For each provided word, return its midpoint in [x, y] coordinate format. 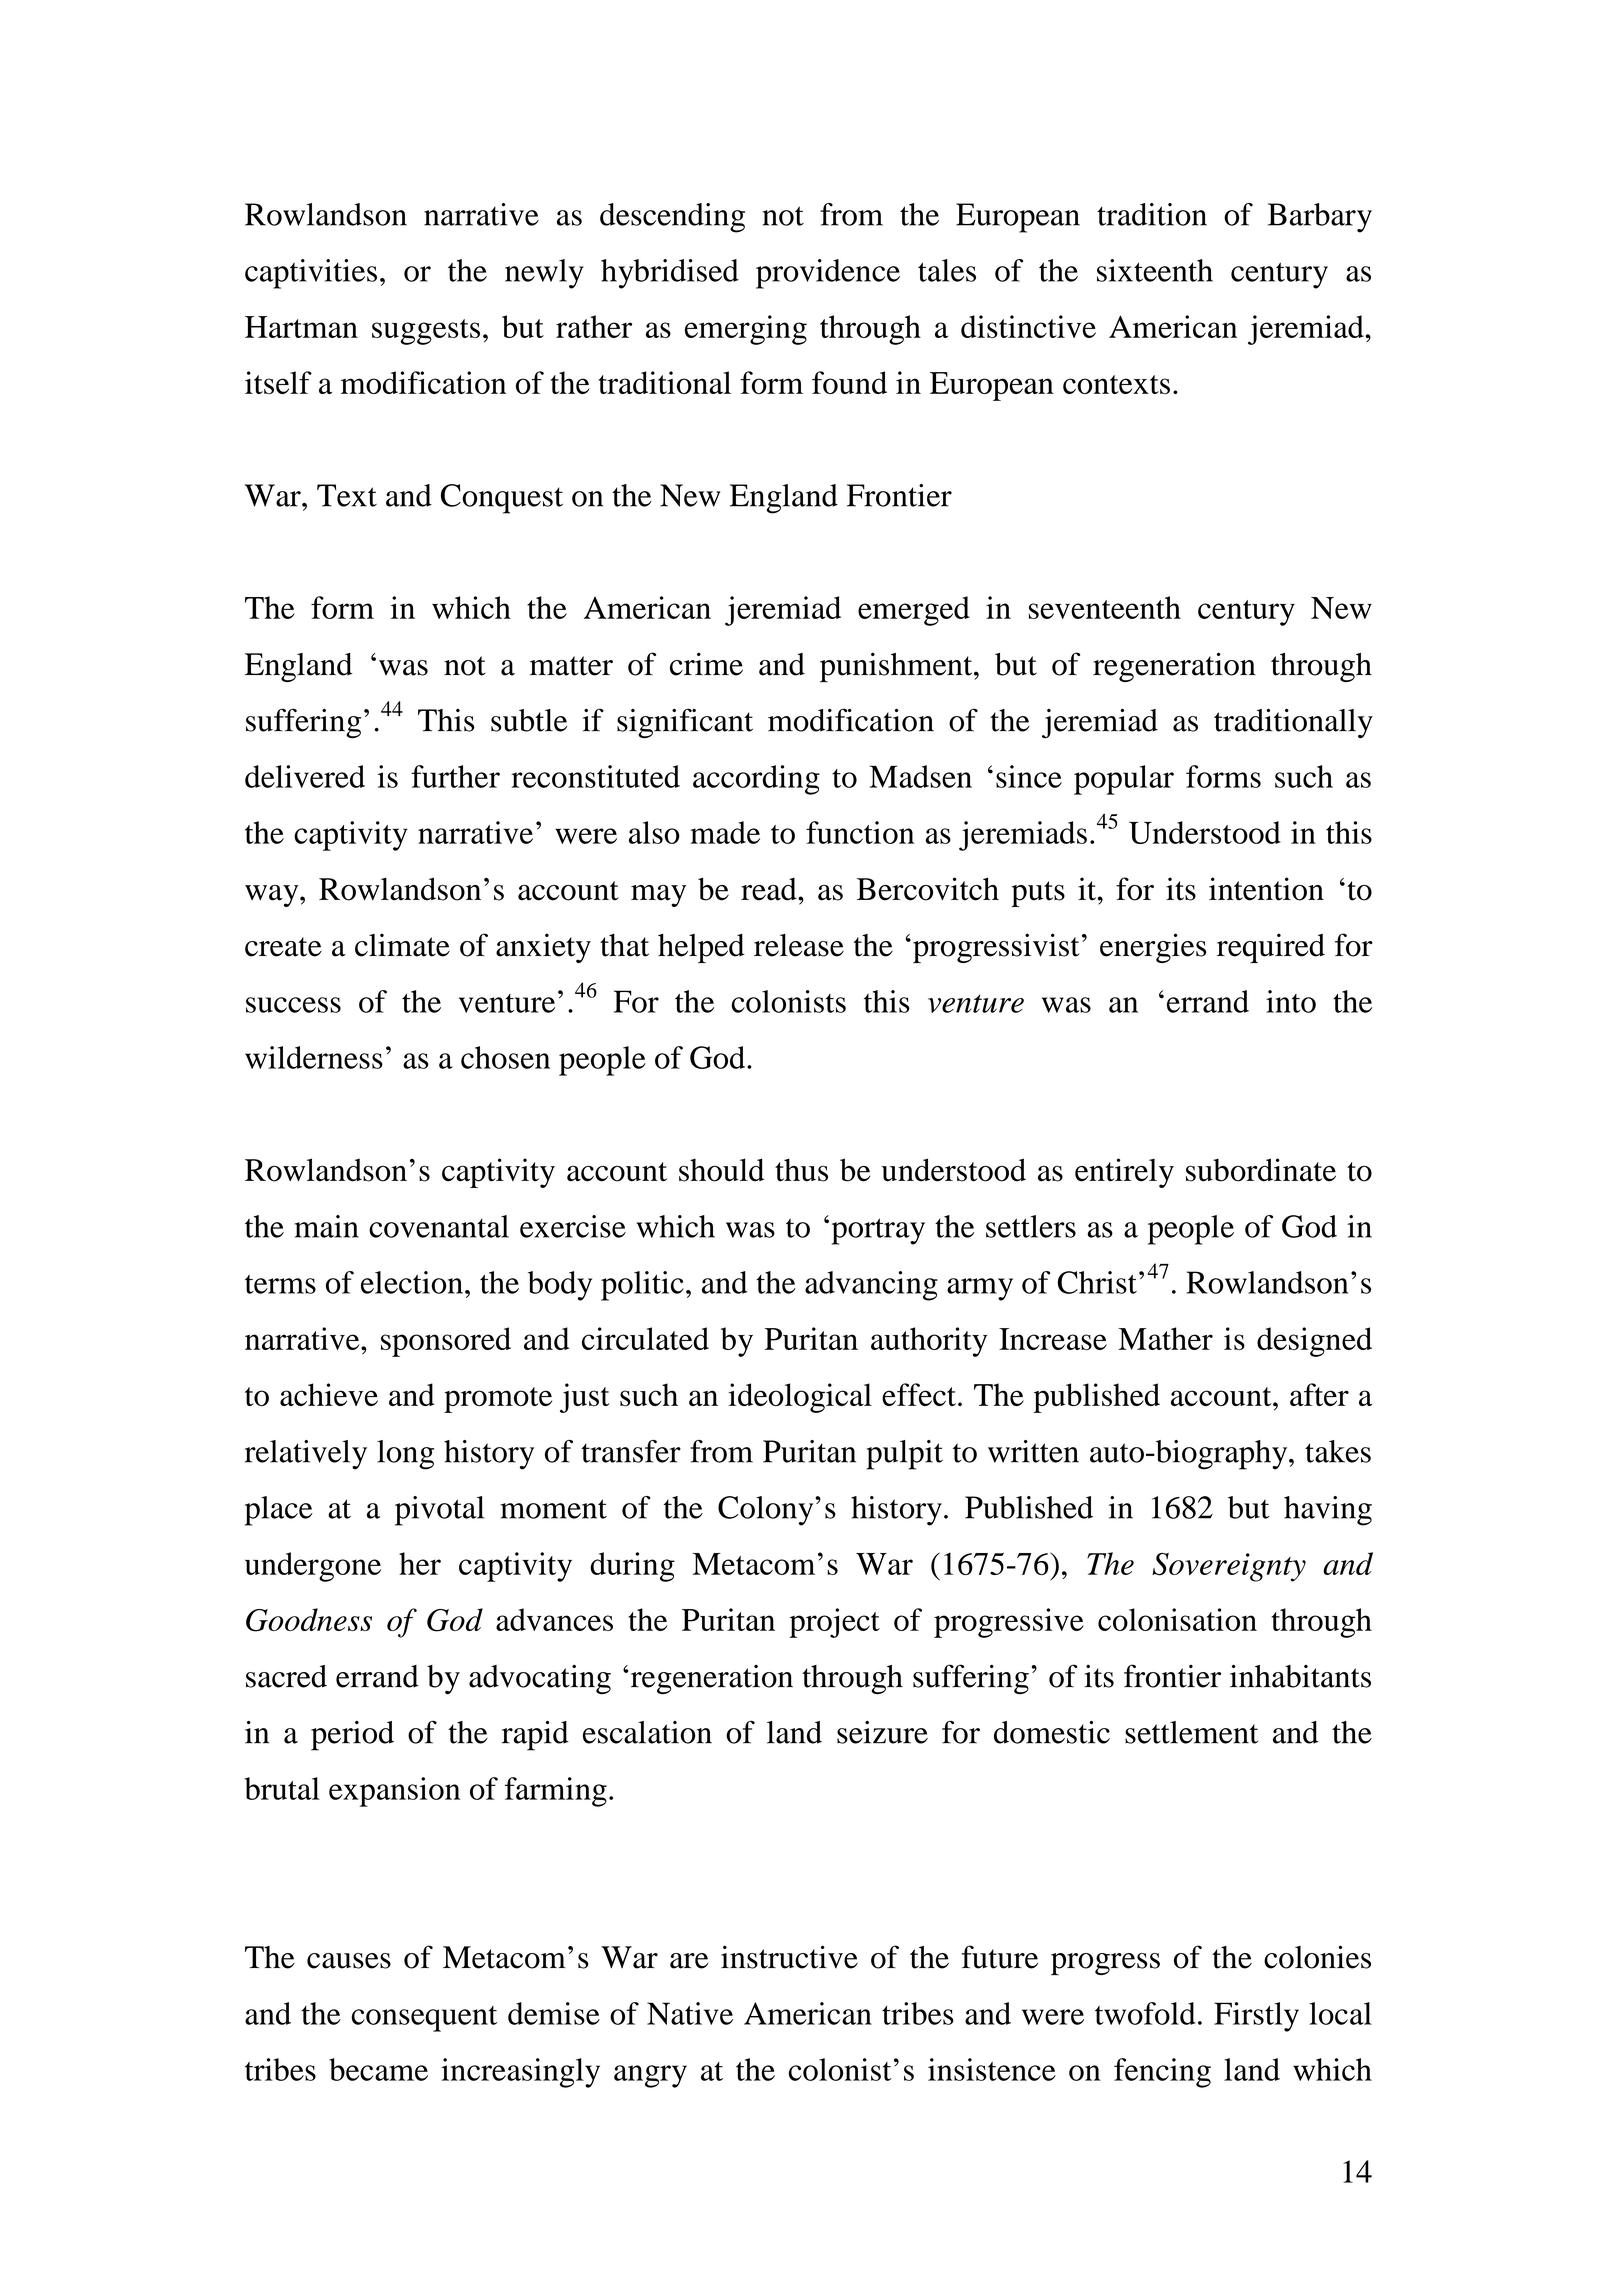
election [412, 1282]
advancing [871, 1286]
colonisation [1177, 1619]
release [799, 945]
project [834, 1623]
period [352, 1736]
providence [828, 274]
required [1271, 948]
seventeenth [1105, 607]
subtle [529, 720]
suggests [426, 332]
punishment [897, 667]
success [293, 1005]
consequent [424, 2019]
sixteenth [1155, 270]
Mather [1165, 1338]
